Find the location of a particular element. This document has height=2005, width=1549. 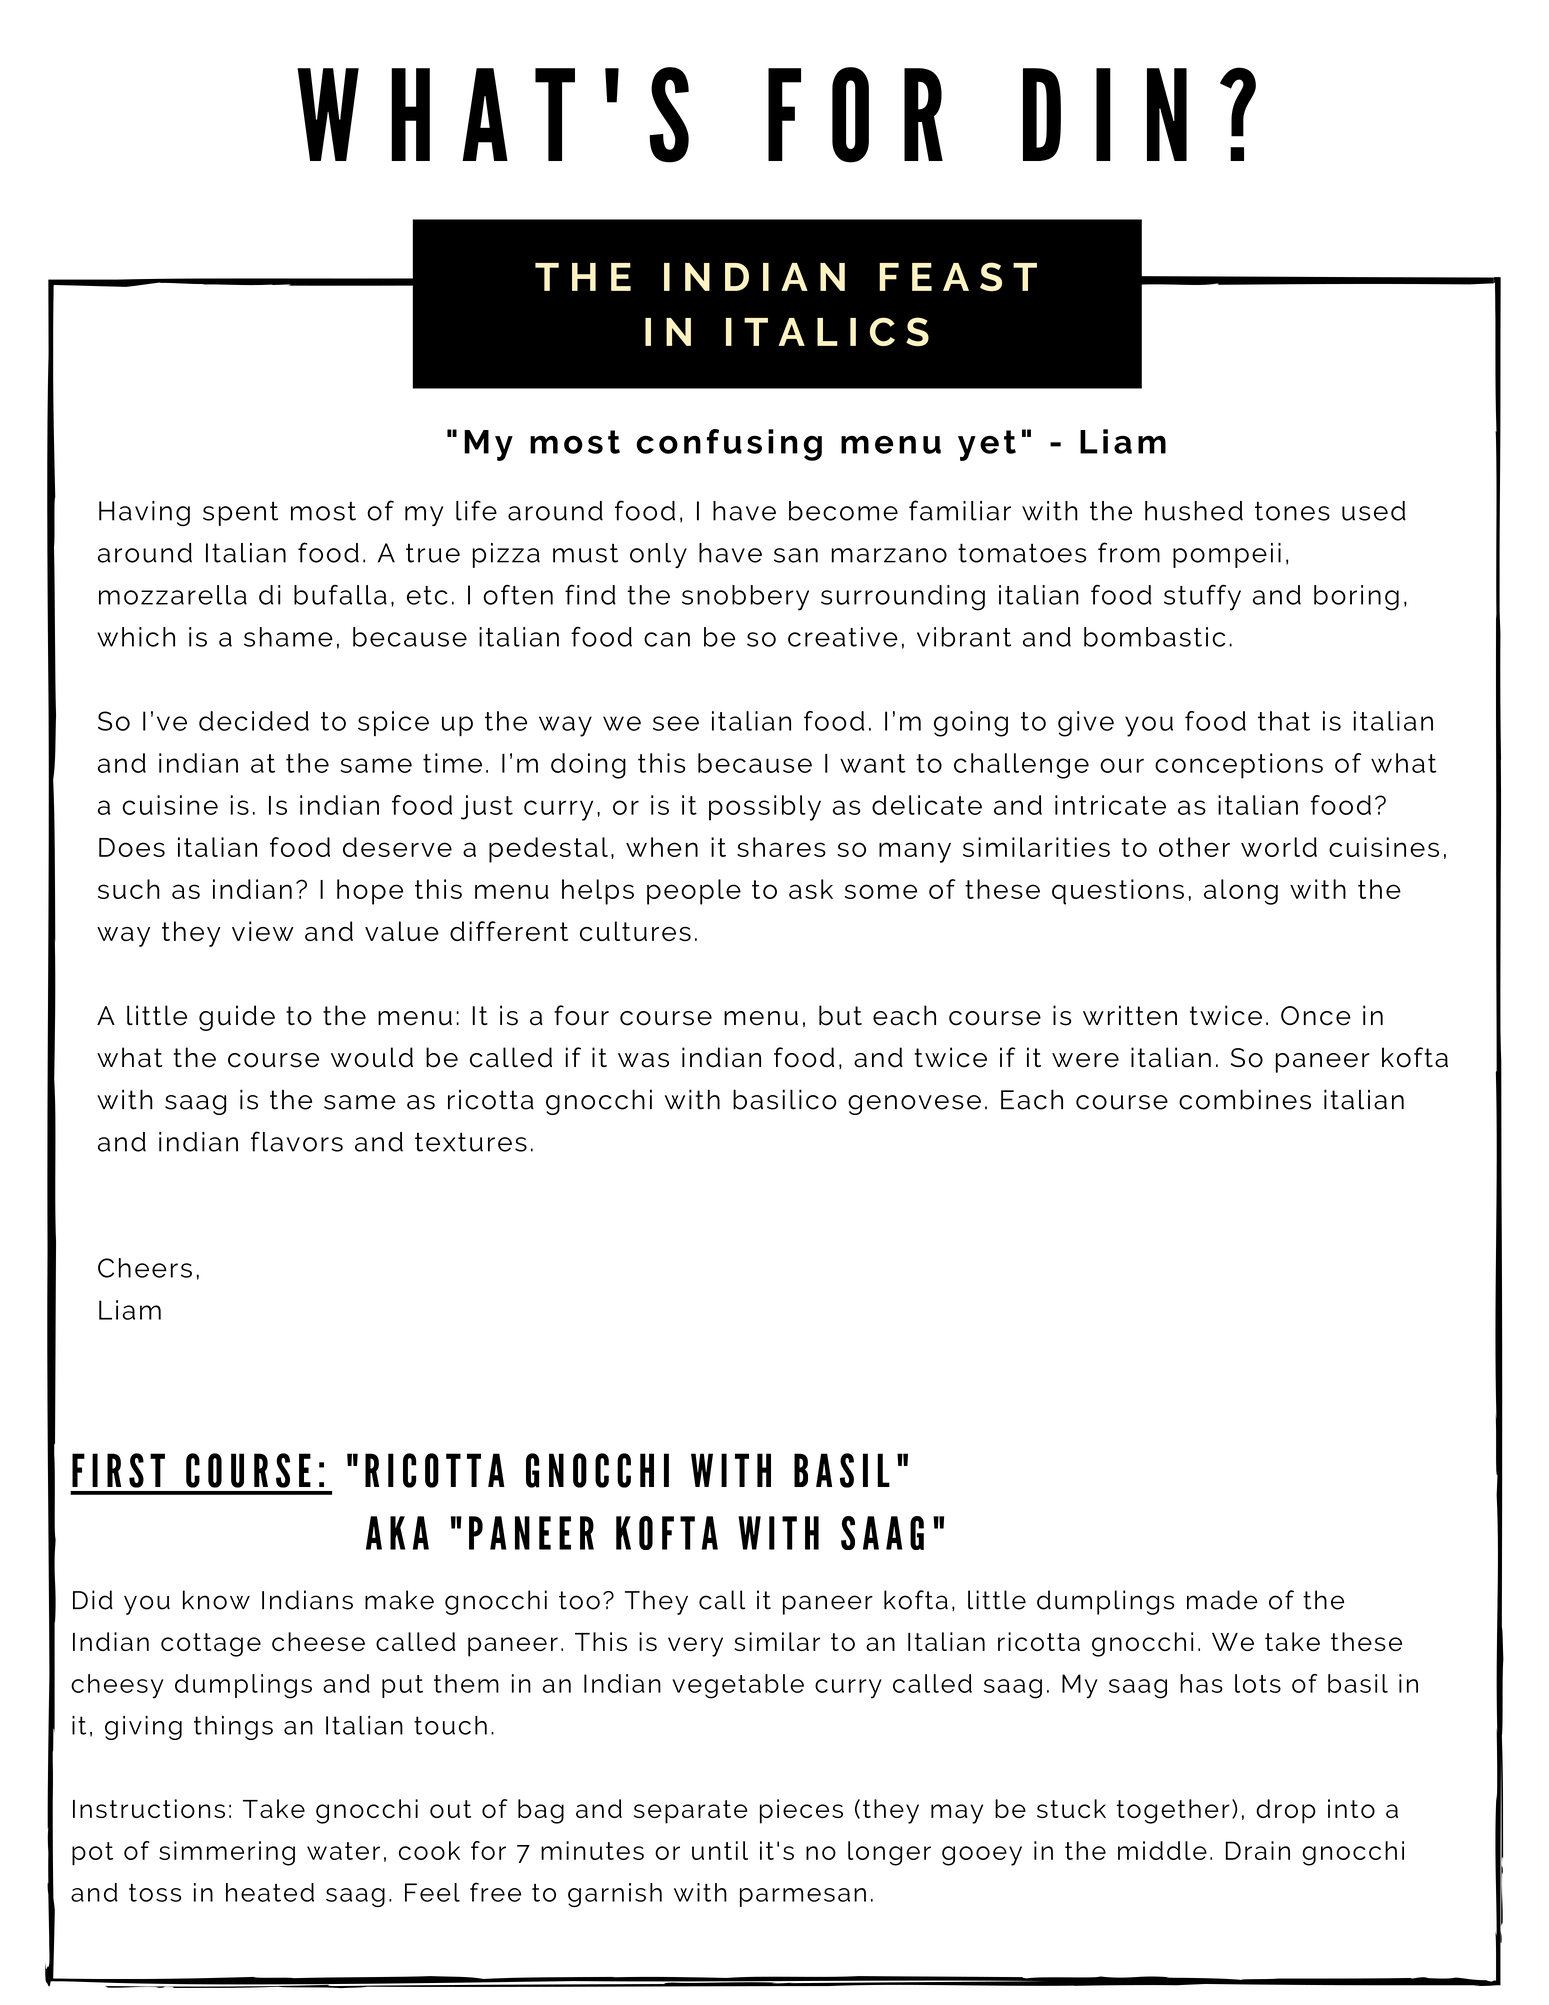

other is located at coordinates (1194, 847).
